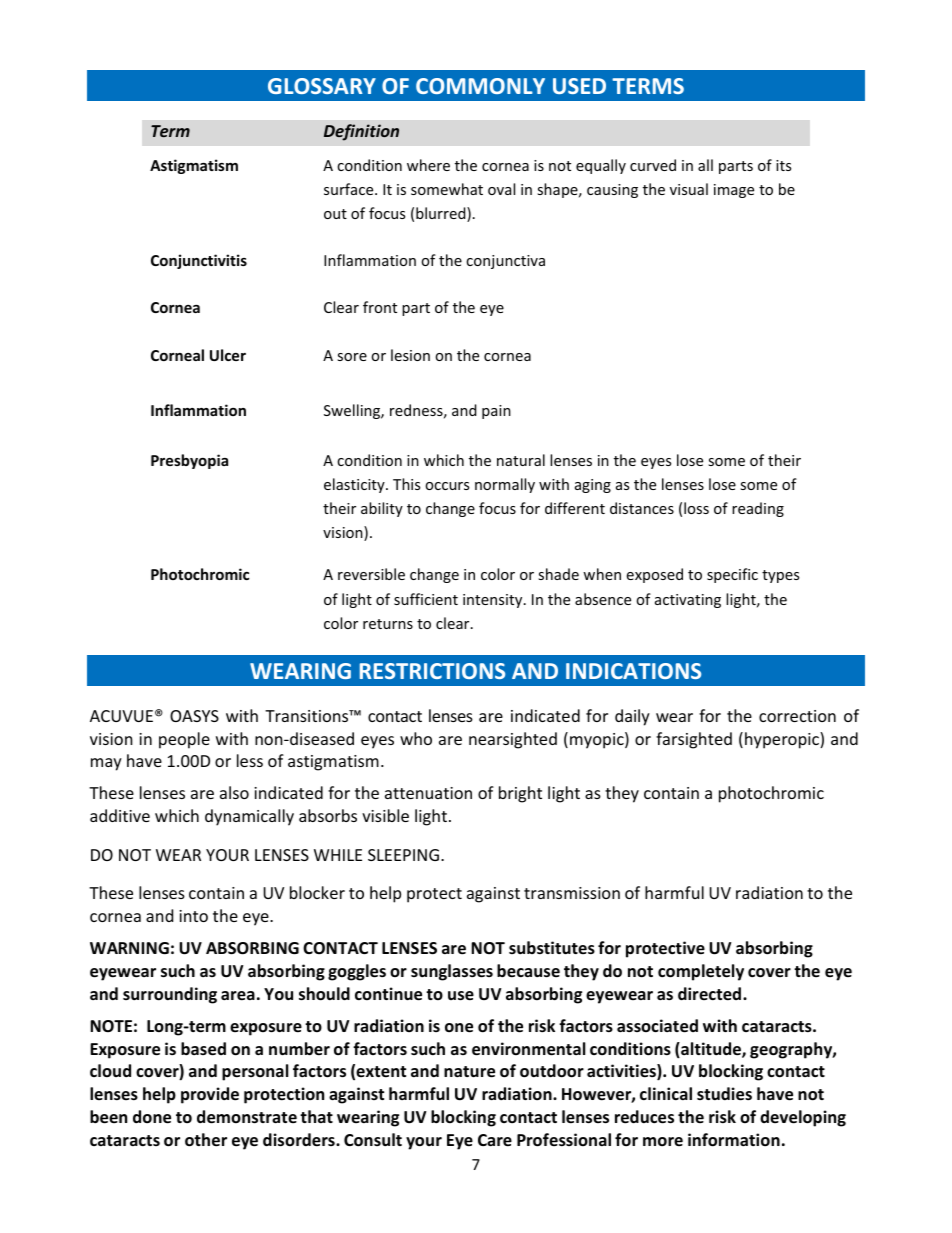 The width and height of the screenshot is (952, 1233). Describe the element at coordinates (758, 509) in the screenshot. I see `reading` at that location.
